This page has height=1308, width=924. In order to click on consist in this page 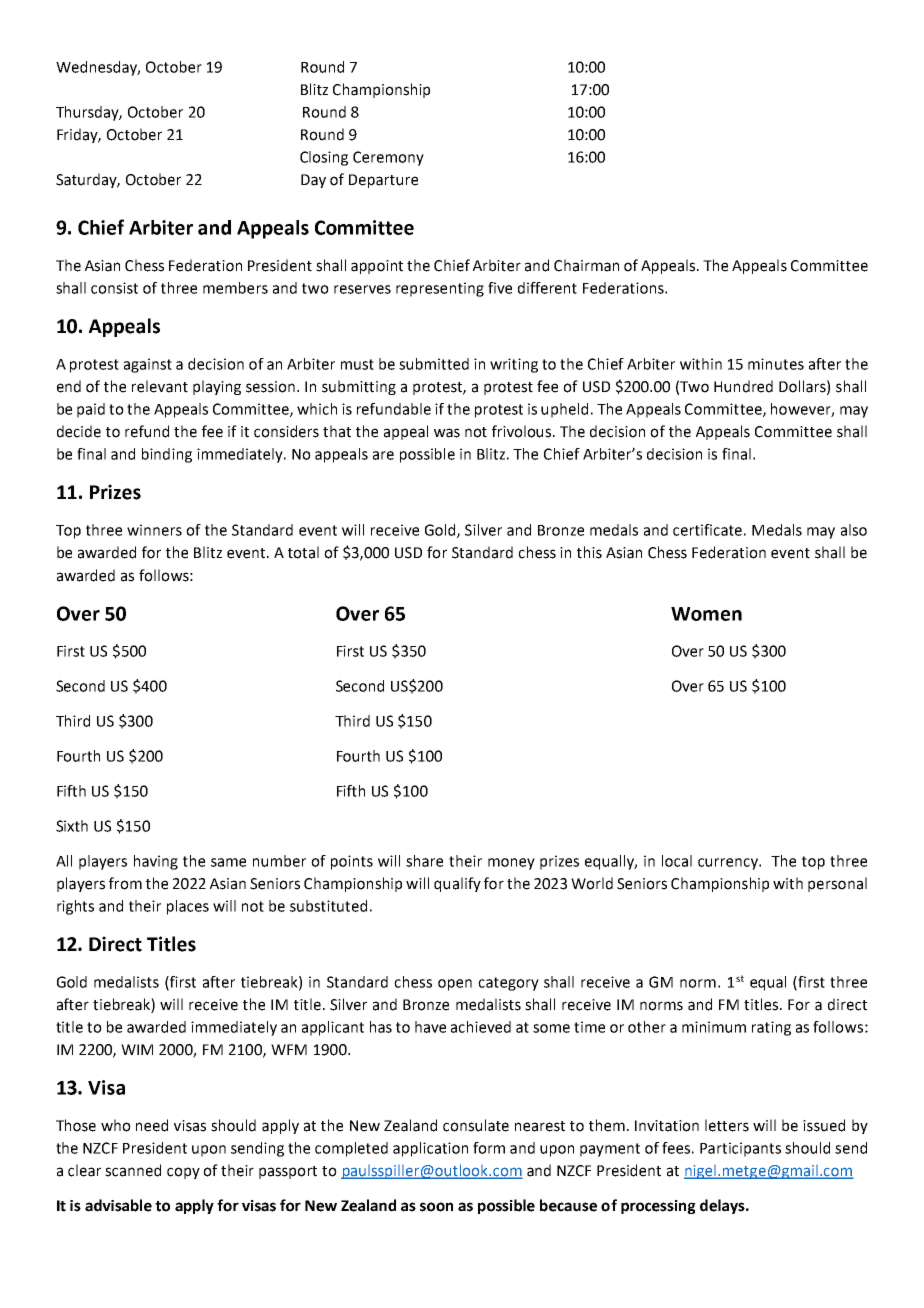, I will do `click(114, 288)`.
